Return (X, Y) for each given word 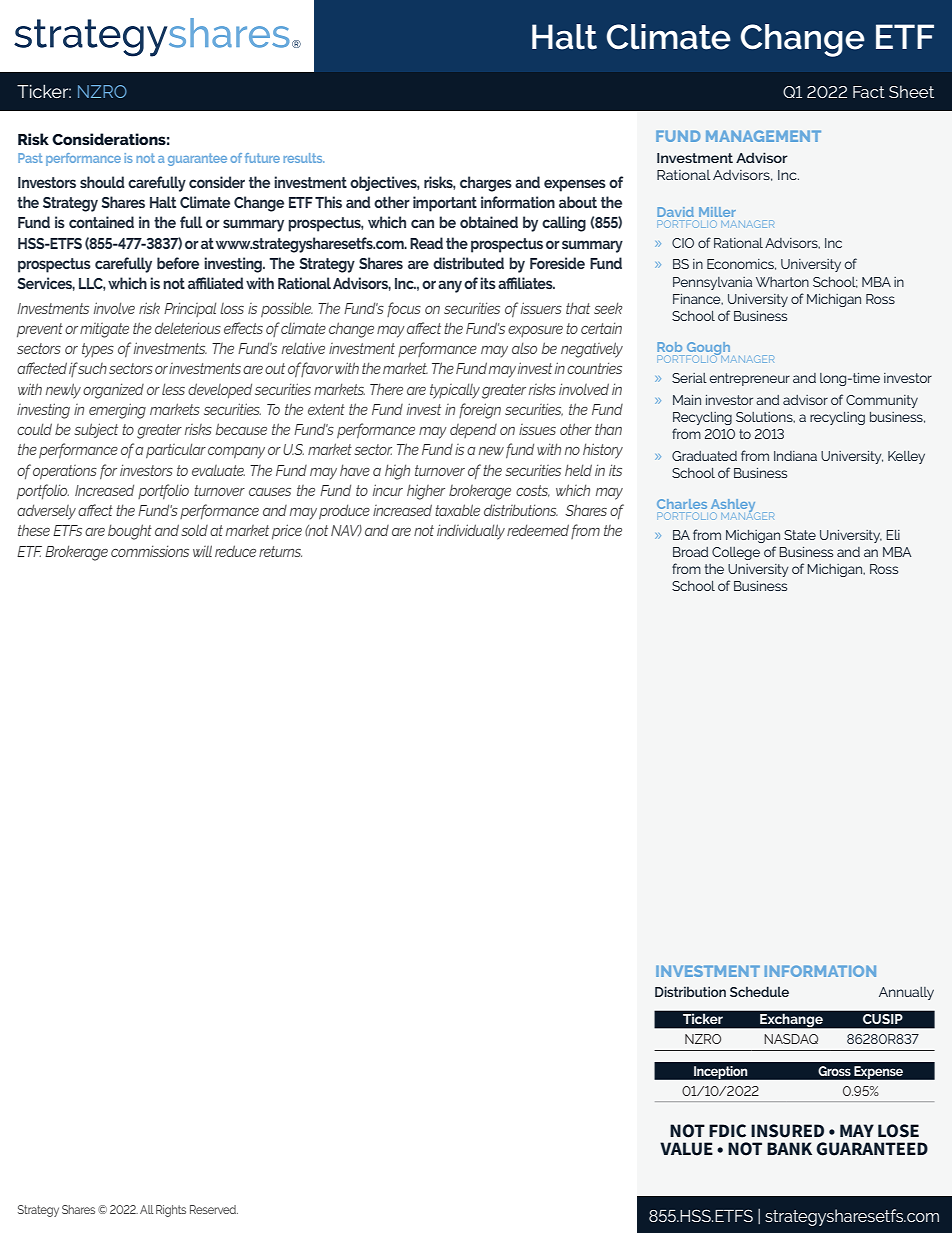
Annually (906, 993)
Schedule (759, 991)
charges (486, 184)
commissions (150, 551)
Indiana (795, 456)
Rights (171, 1211)
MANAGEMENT (763, 136)
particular (176, 450)
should (102, 182)
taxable (457, 510)
